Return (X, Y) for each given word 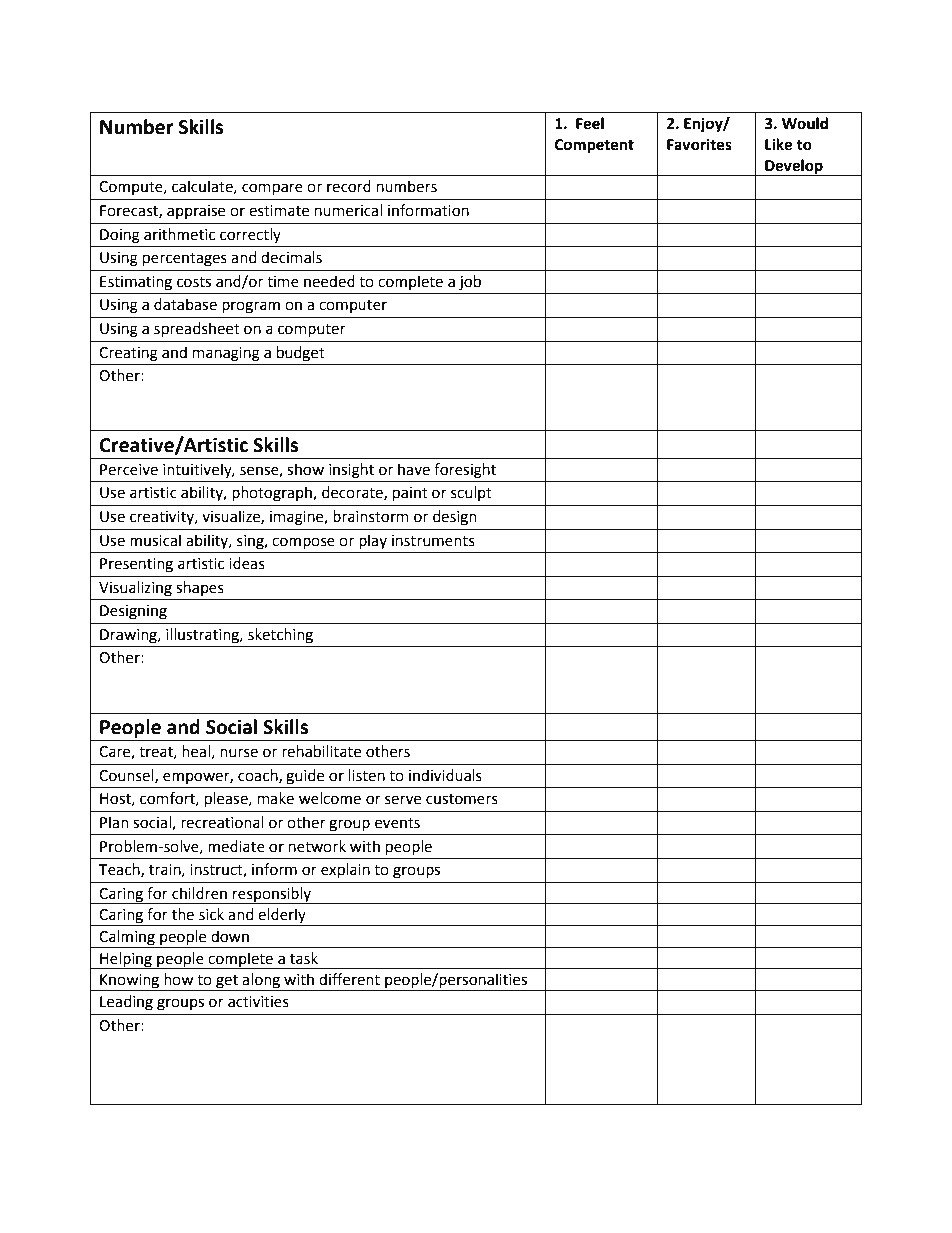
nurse (239, 753)
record (349, 186)
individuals (445, 775)
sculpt (471, 493)
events (397, 823)
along (262, 982)
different (349, 979)
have (414, 469)
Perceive (129, 470)
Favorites (699, 144)
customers (462, 799)
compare (272, 189)
